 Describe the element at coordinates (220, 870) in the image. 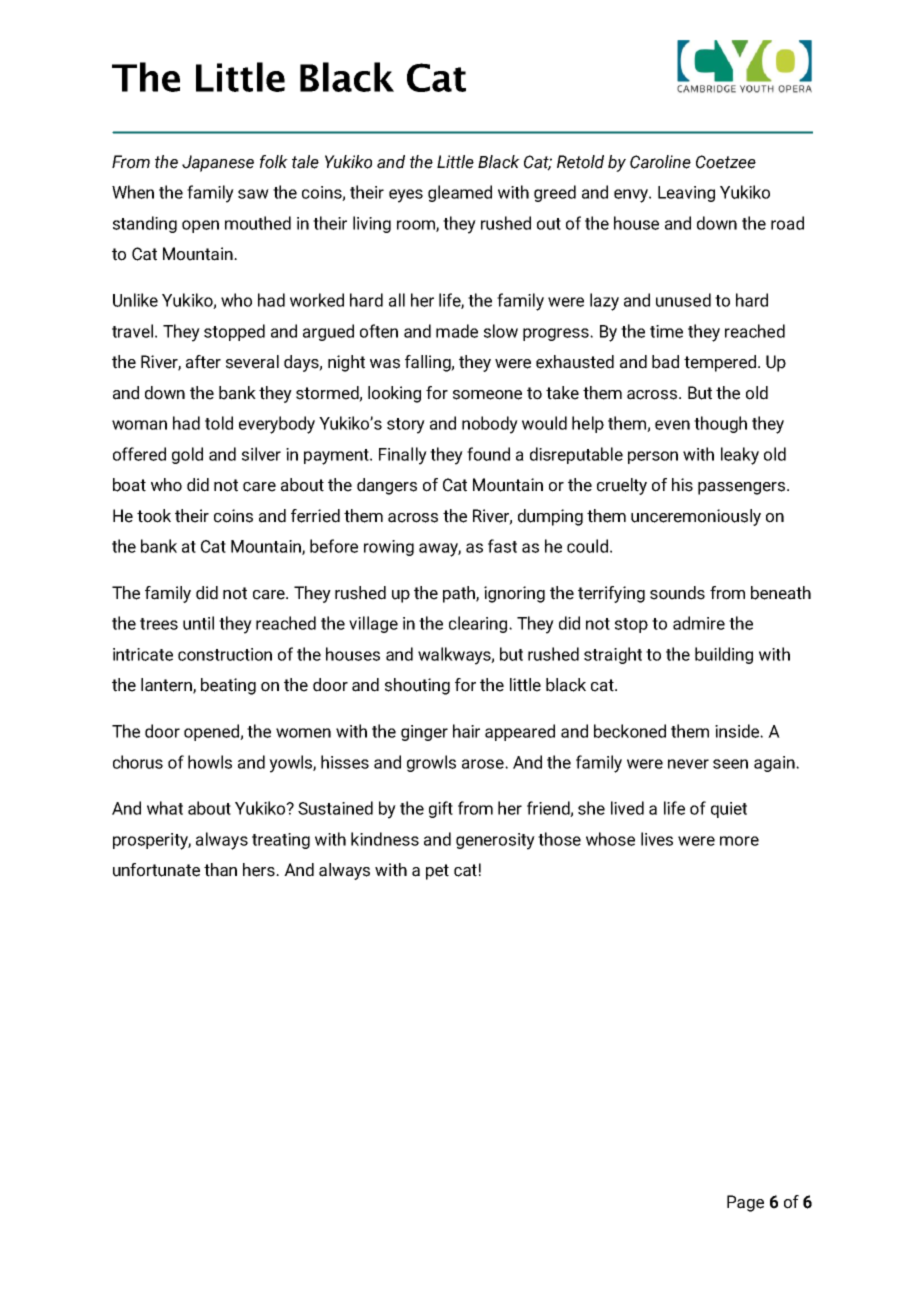

I see `than` at that location.
